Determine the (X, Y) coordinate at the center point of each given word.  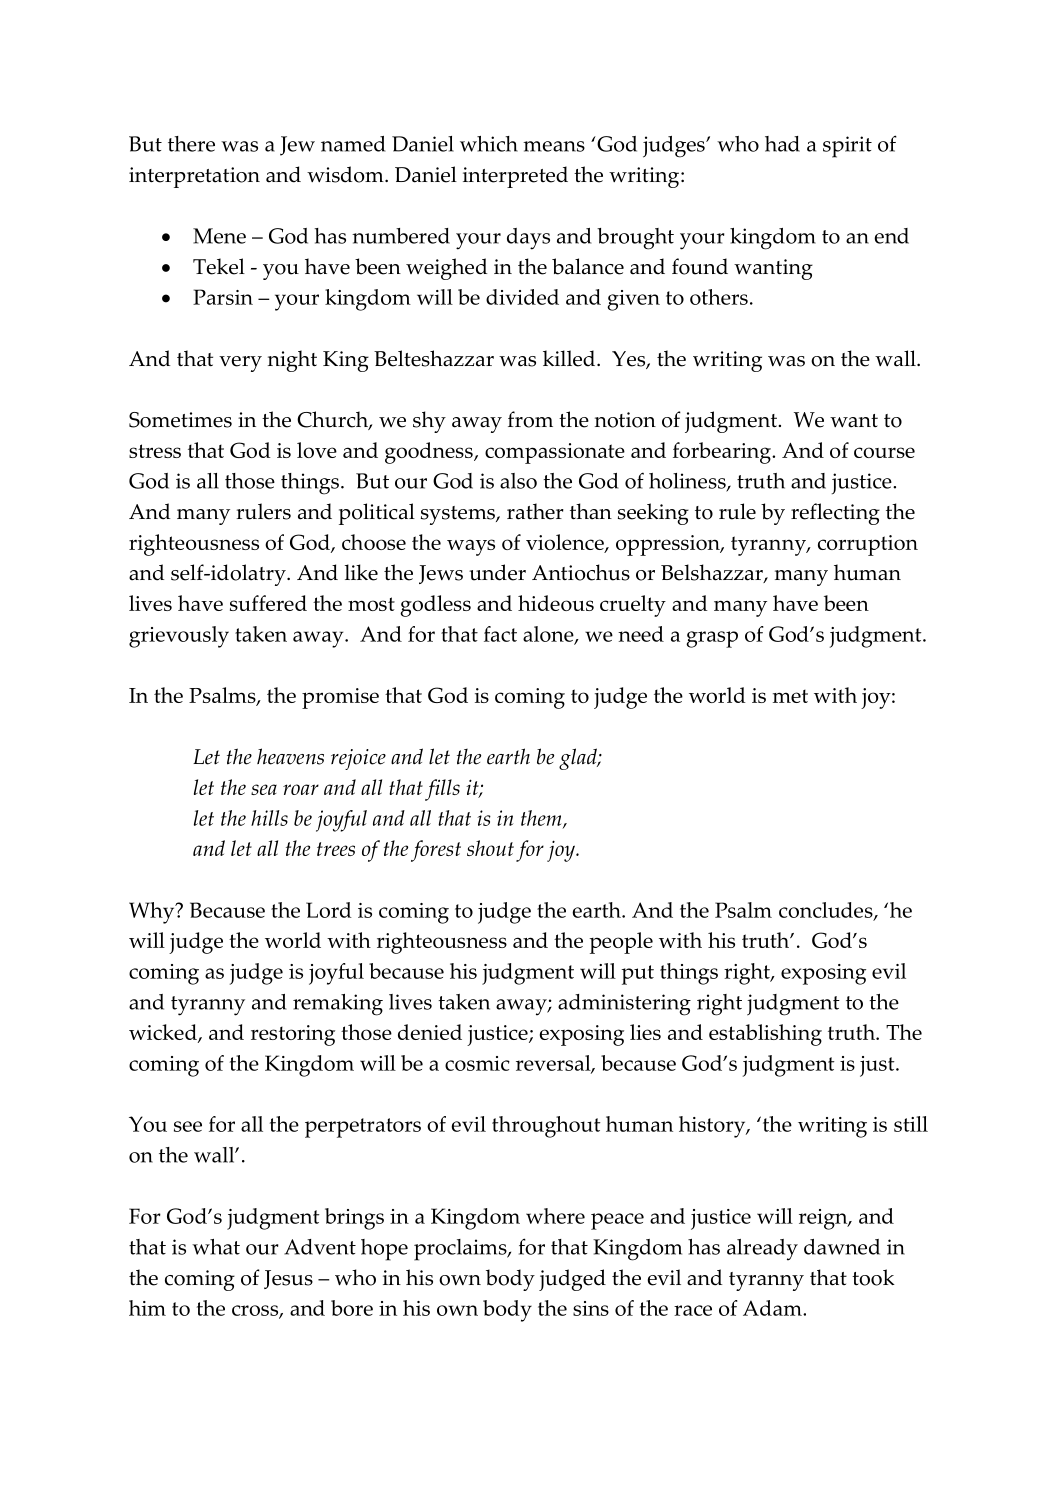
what (216, 1247)
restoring (293, 1035)
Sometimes (180, 420)
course (884, 452)
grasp (712, 639)
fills (442, 790)
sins (591, 1308)
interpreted (515, 177)
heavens (290, 756)
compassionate (555, 453)
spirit (847, 147)
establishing (765, 1035)
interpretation (194, 177)
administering (624, 1005)
